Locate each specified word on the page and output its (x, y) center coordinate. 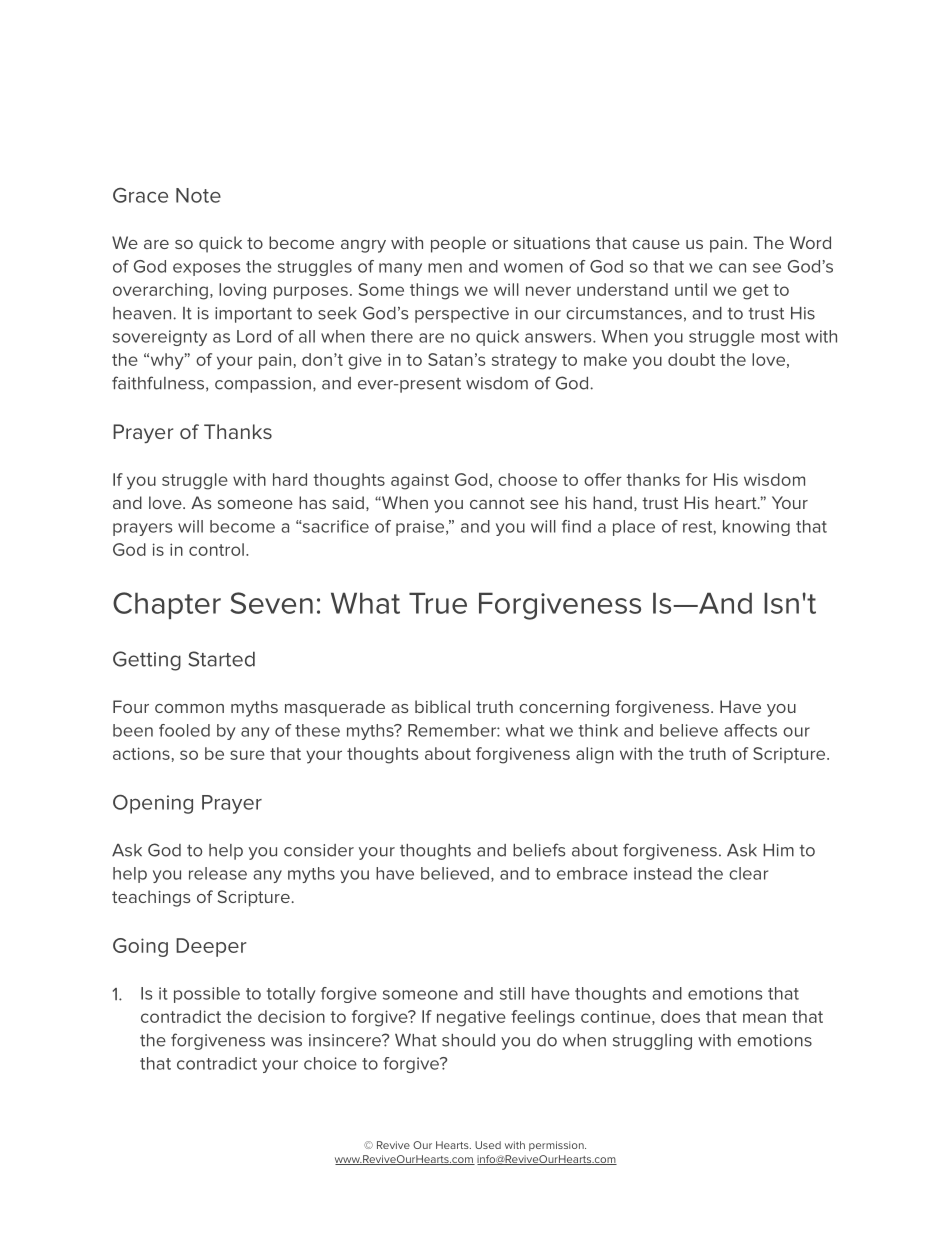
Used (488, 1145)
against (420, 481)
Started (221, 659)
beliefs (539, 850)
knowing (756, 528)
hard (290, 479)
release (218, 873)
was (286, 1042)
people (458, 244)
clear (748, 873)
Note (198, 195)
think (598, 730)
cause (656, 244)
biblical (442, 706)
